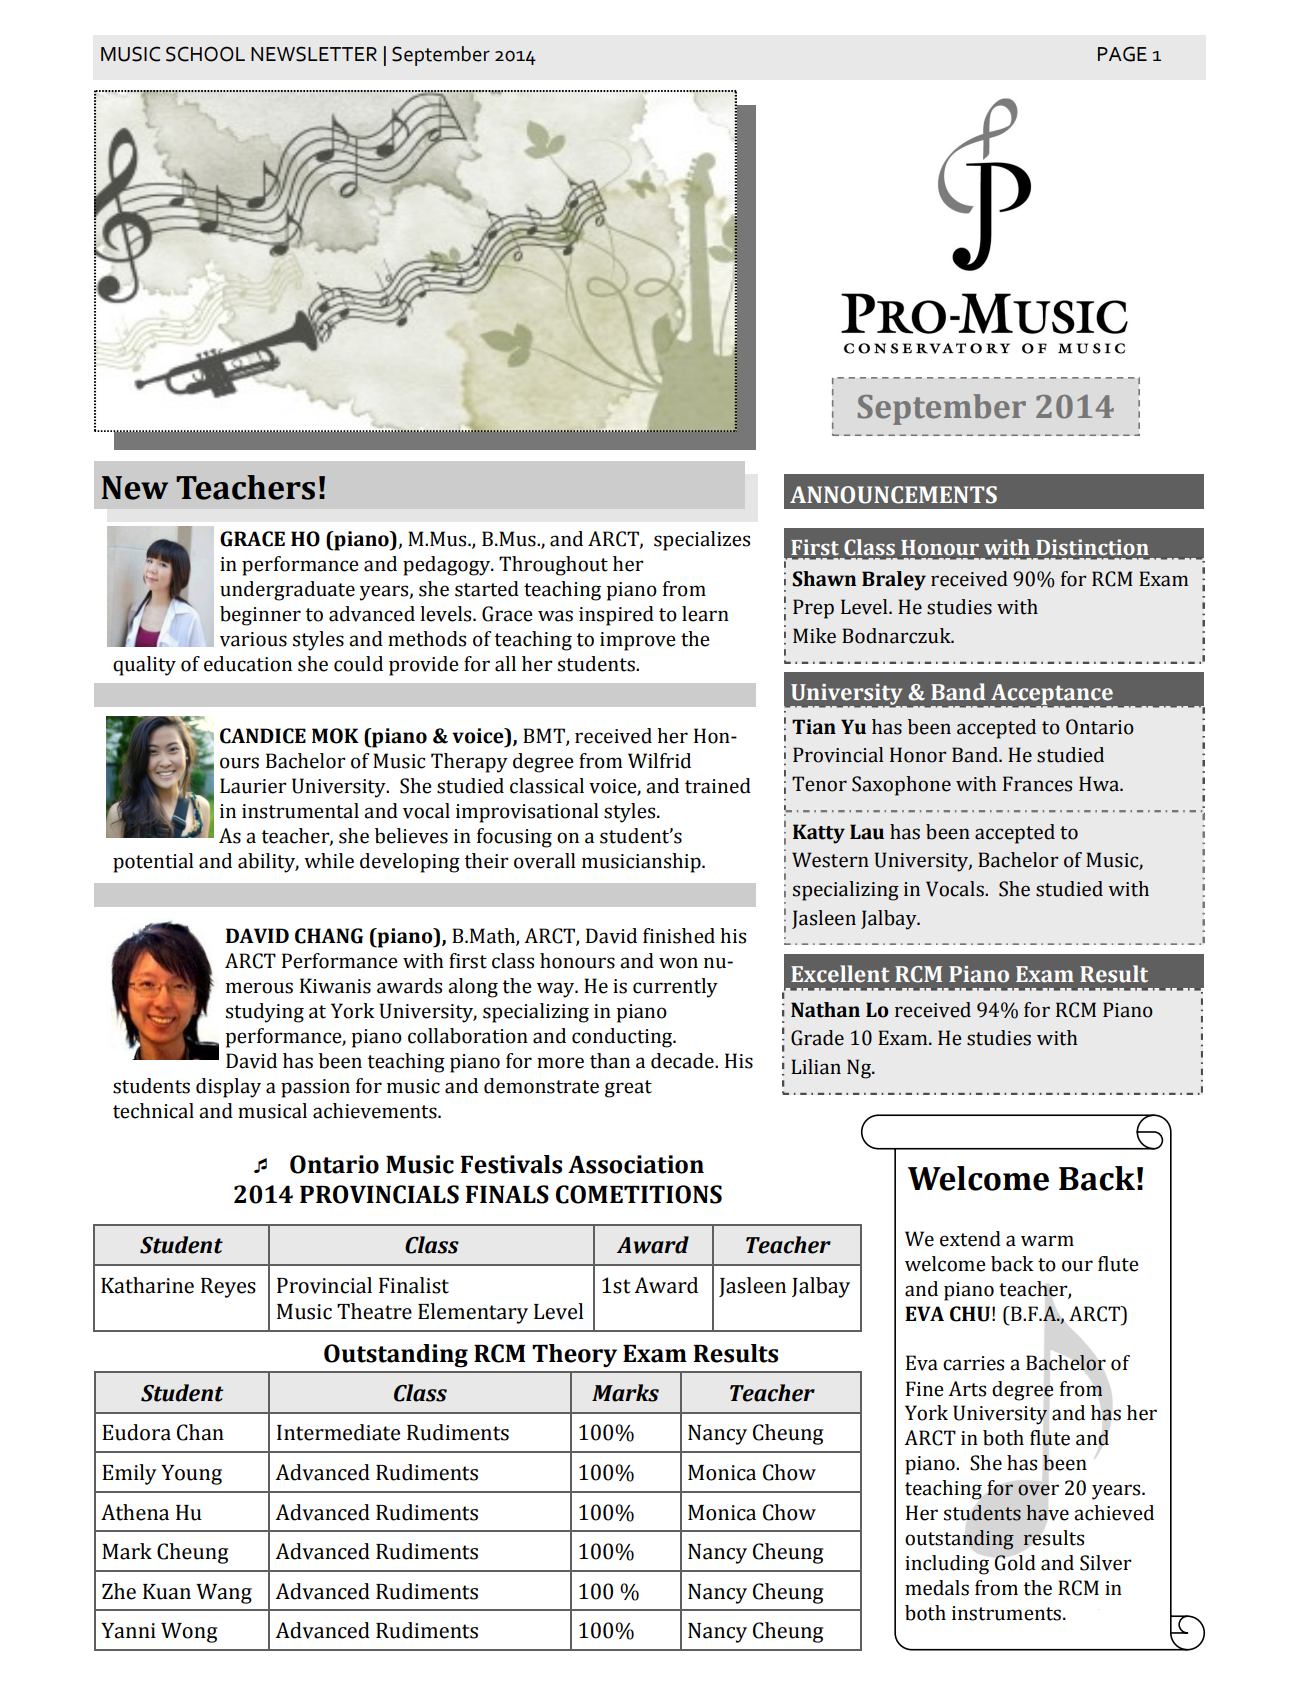  What do you see at coordinates (314, 54) in the screenshot?
I see `NEWSLETTER` at bounding box center [314, 54].
